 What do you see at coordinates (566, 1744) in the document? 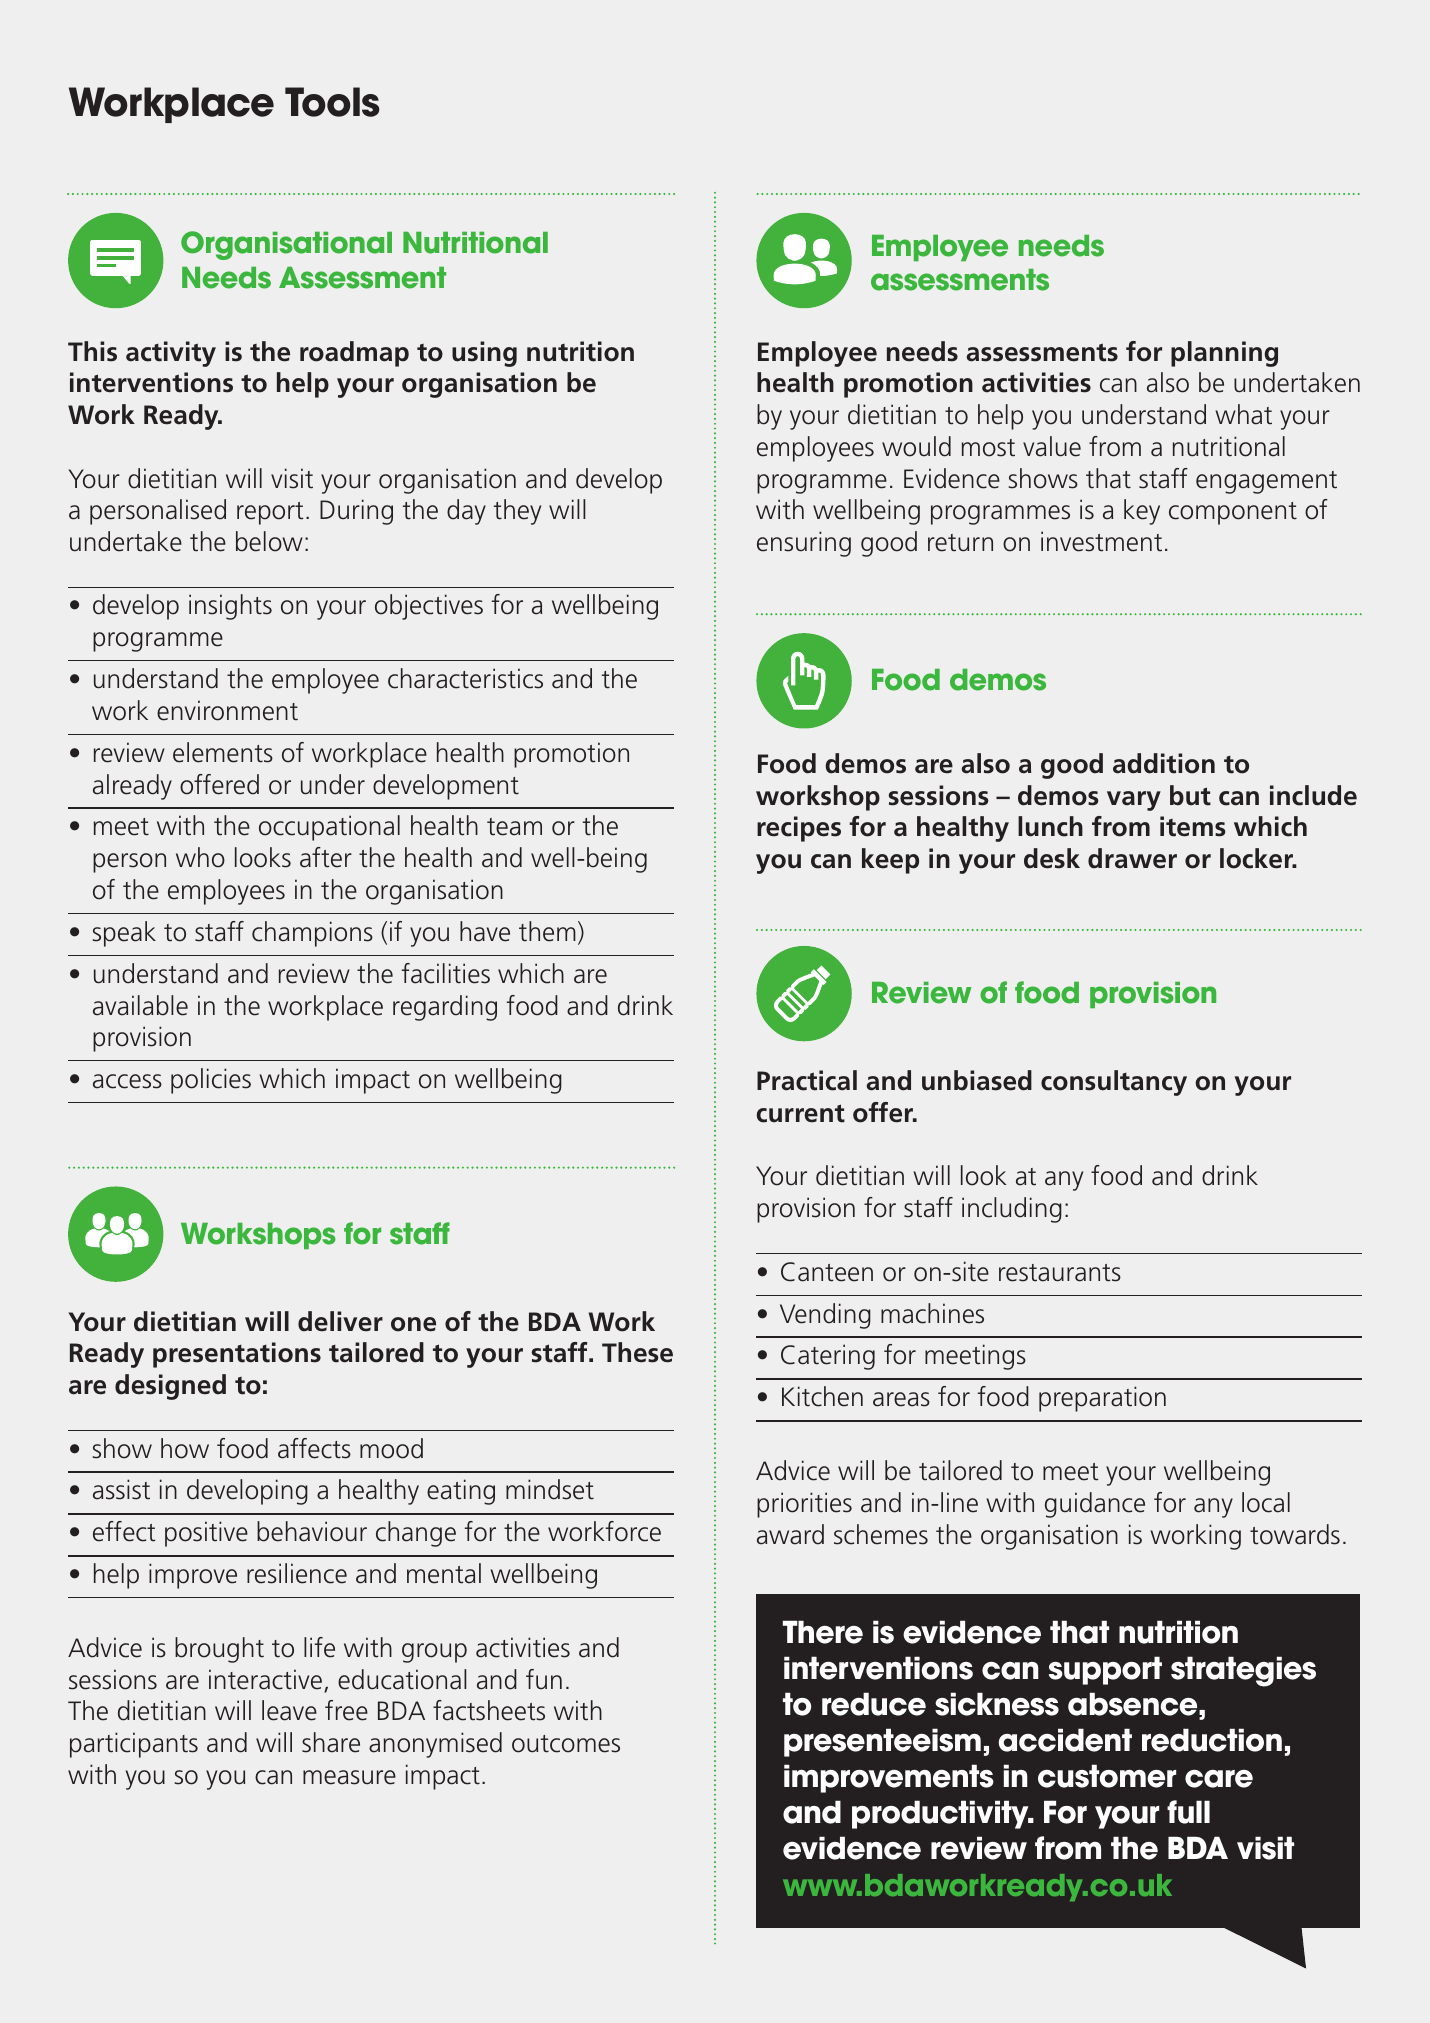
I see `outcomes` at bounding box center [566, 1744].
